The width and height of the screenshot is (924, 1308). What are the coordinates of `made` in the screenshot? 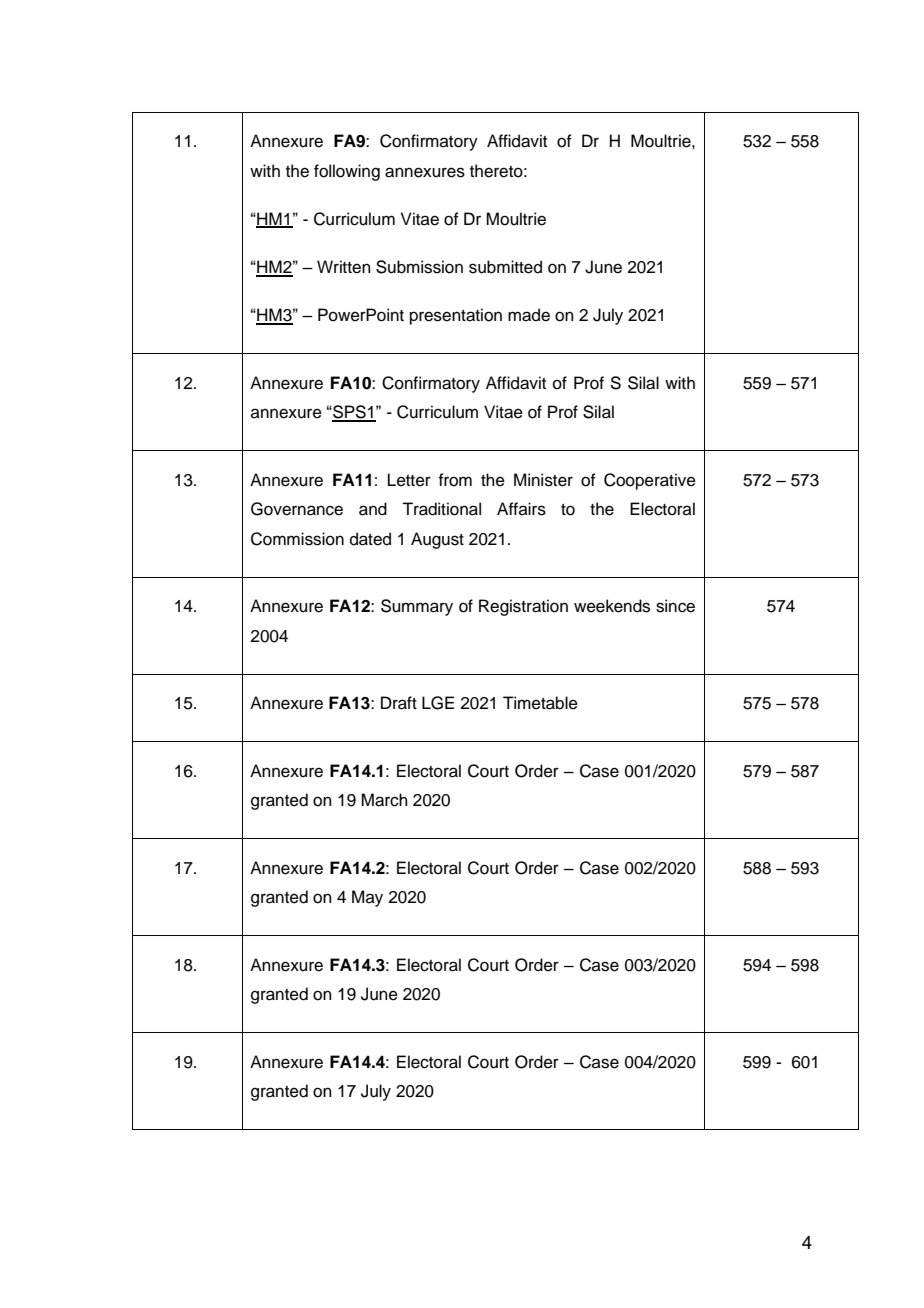 It's located at (529, 315).
